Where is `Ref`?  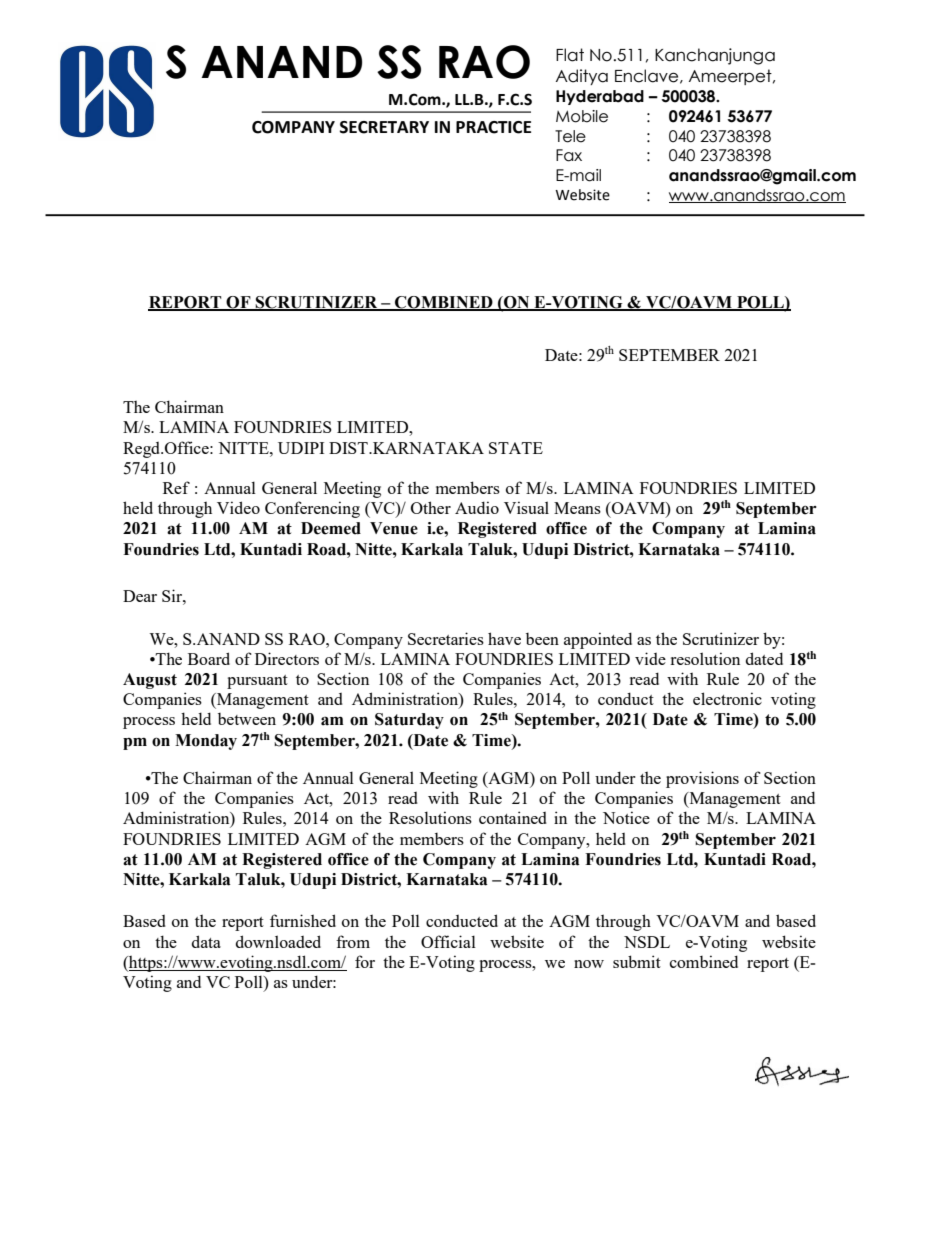 Ref is located at coordinates (176, 487).
